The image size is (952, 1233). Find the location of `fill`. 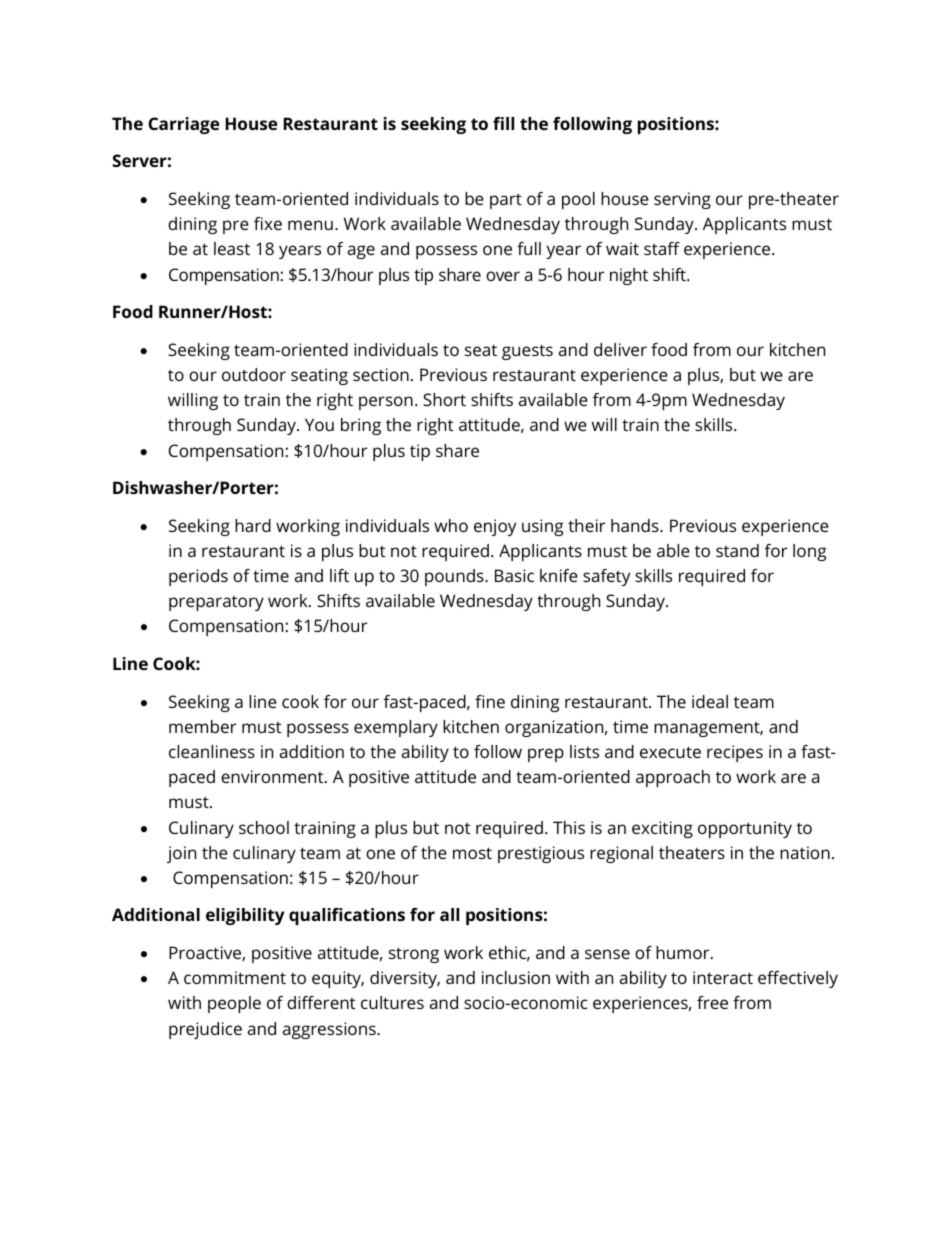

fill is located at coordinates (503, 123).
